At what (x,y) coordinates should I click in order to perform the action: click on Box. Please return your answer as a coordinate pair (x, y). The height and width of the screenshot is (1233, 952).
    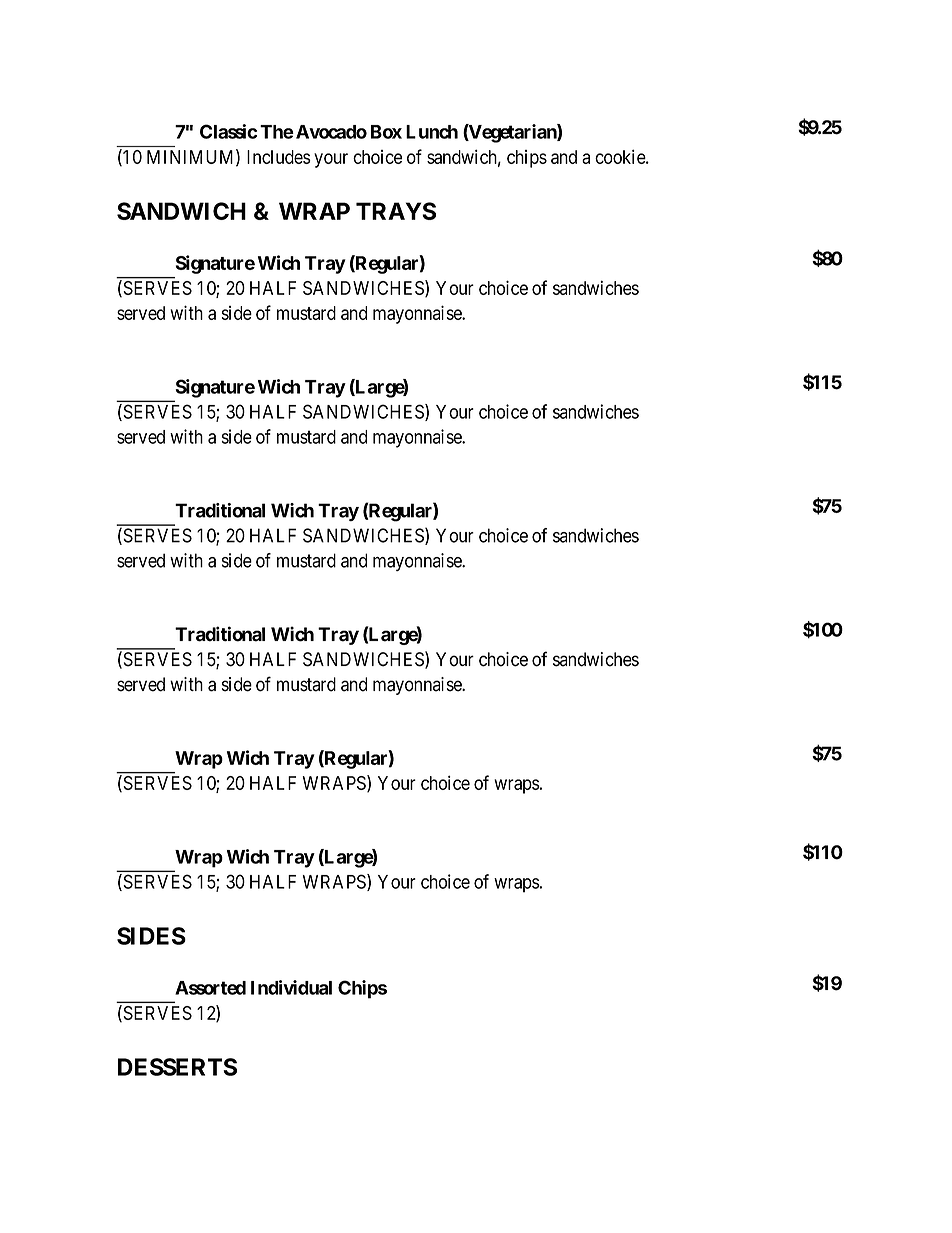
    Looking at the image, I should click on (386, 132).
